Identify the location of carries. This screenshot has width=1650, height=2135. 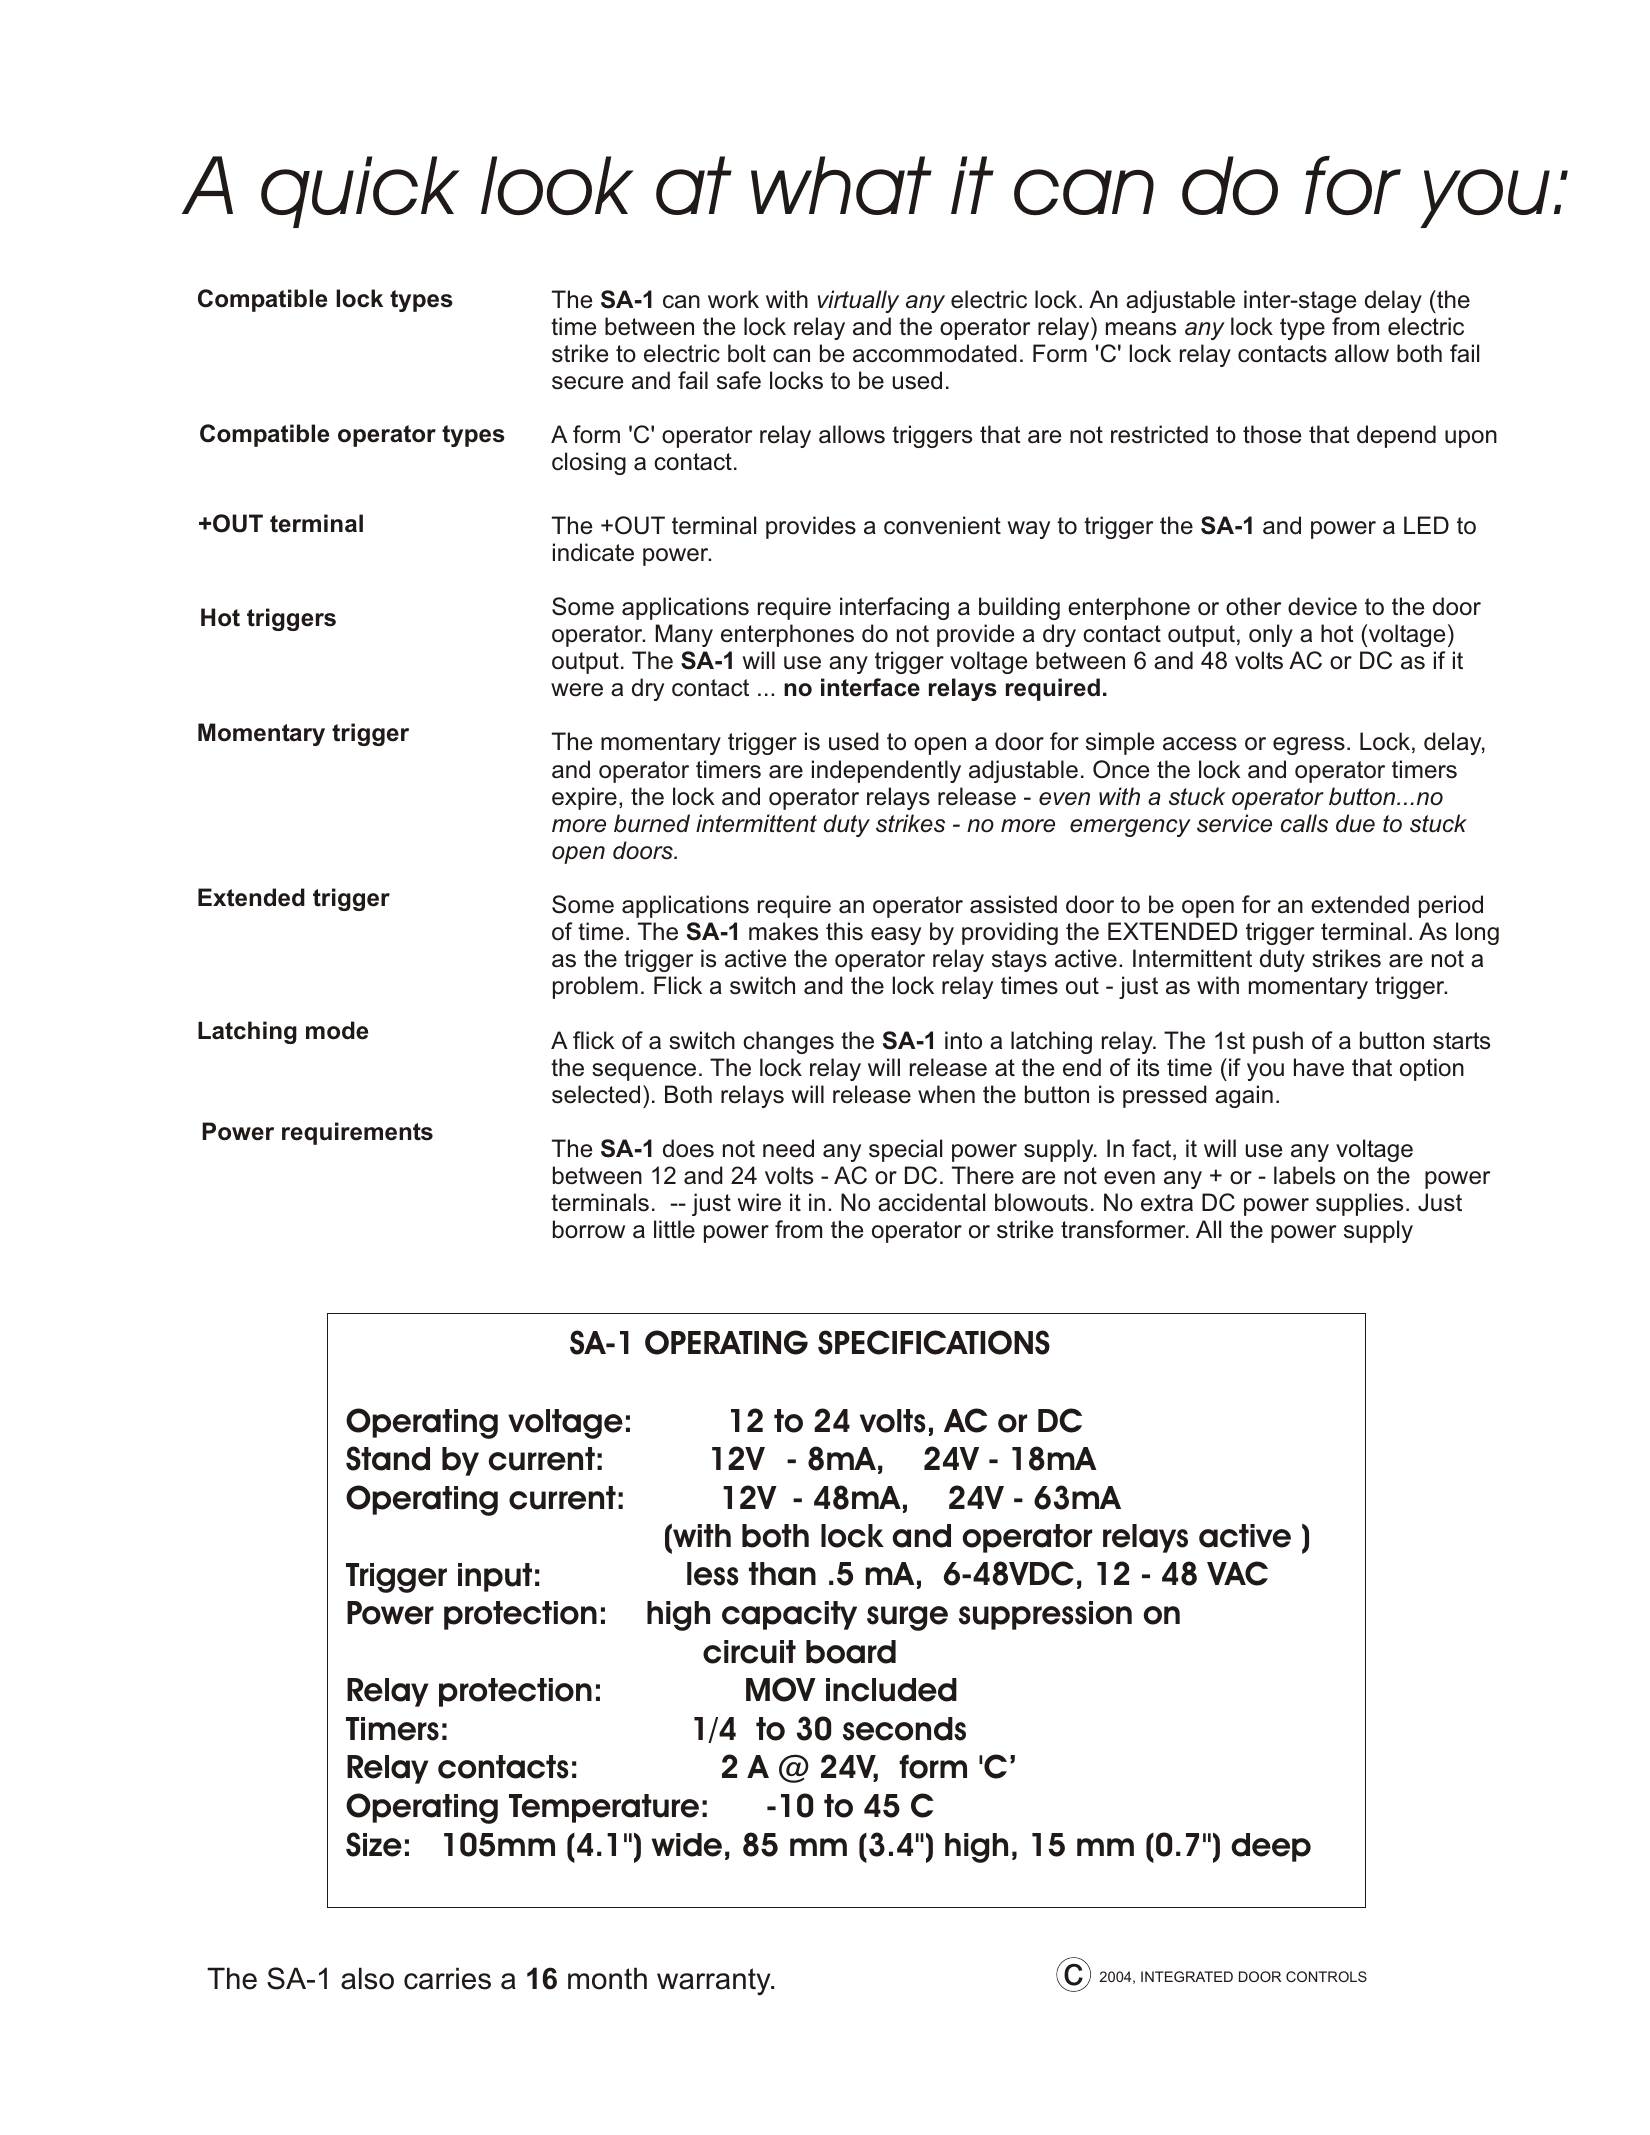
(447, 1978).
